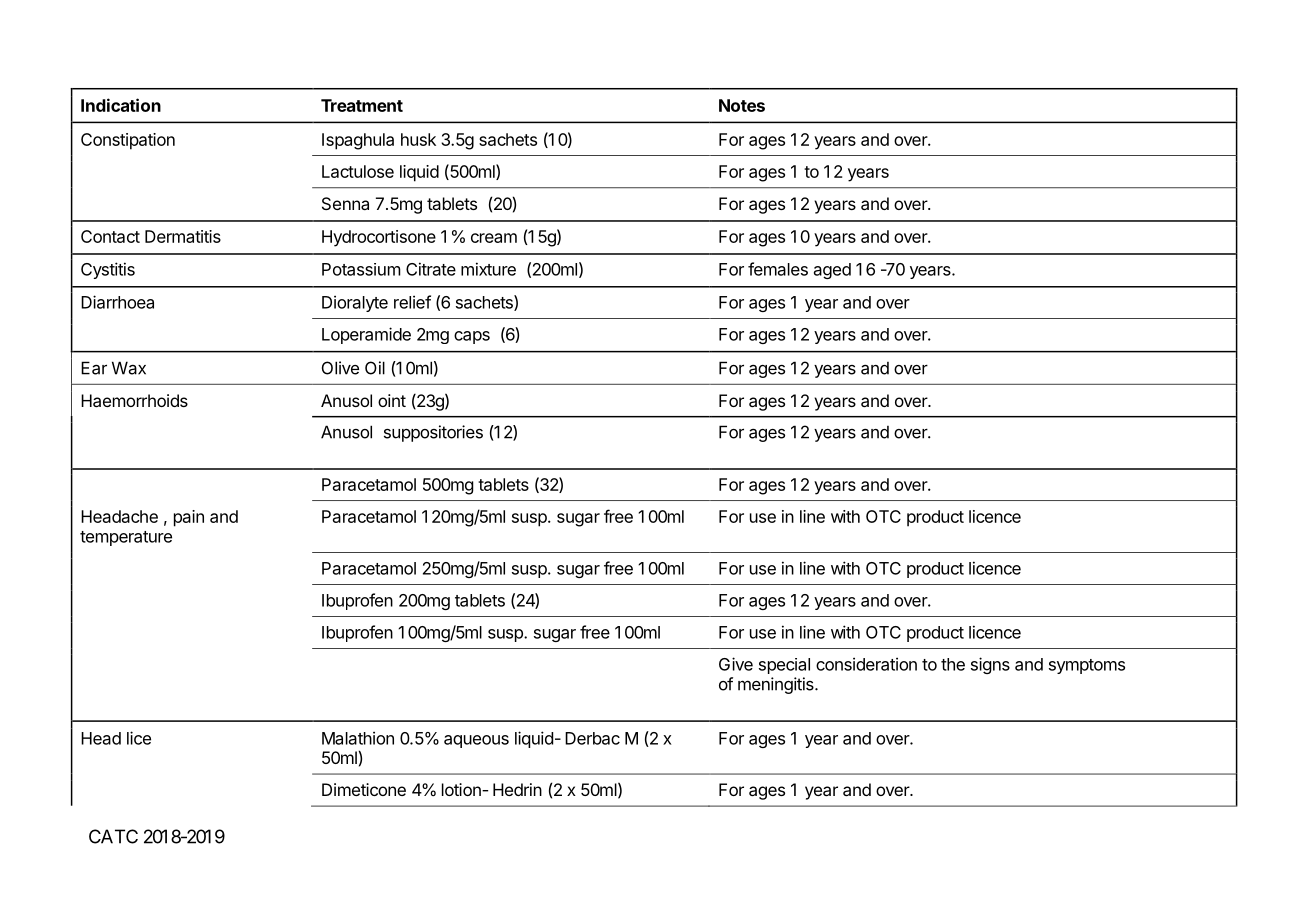  I want to click on the, so click(953, 664).
